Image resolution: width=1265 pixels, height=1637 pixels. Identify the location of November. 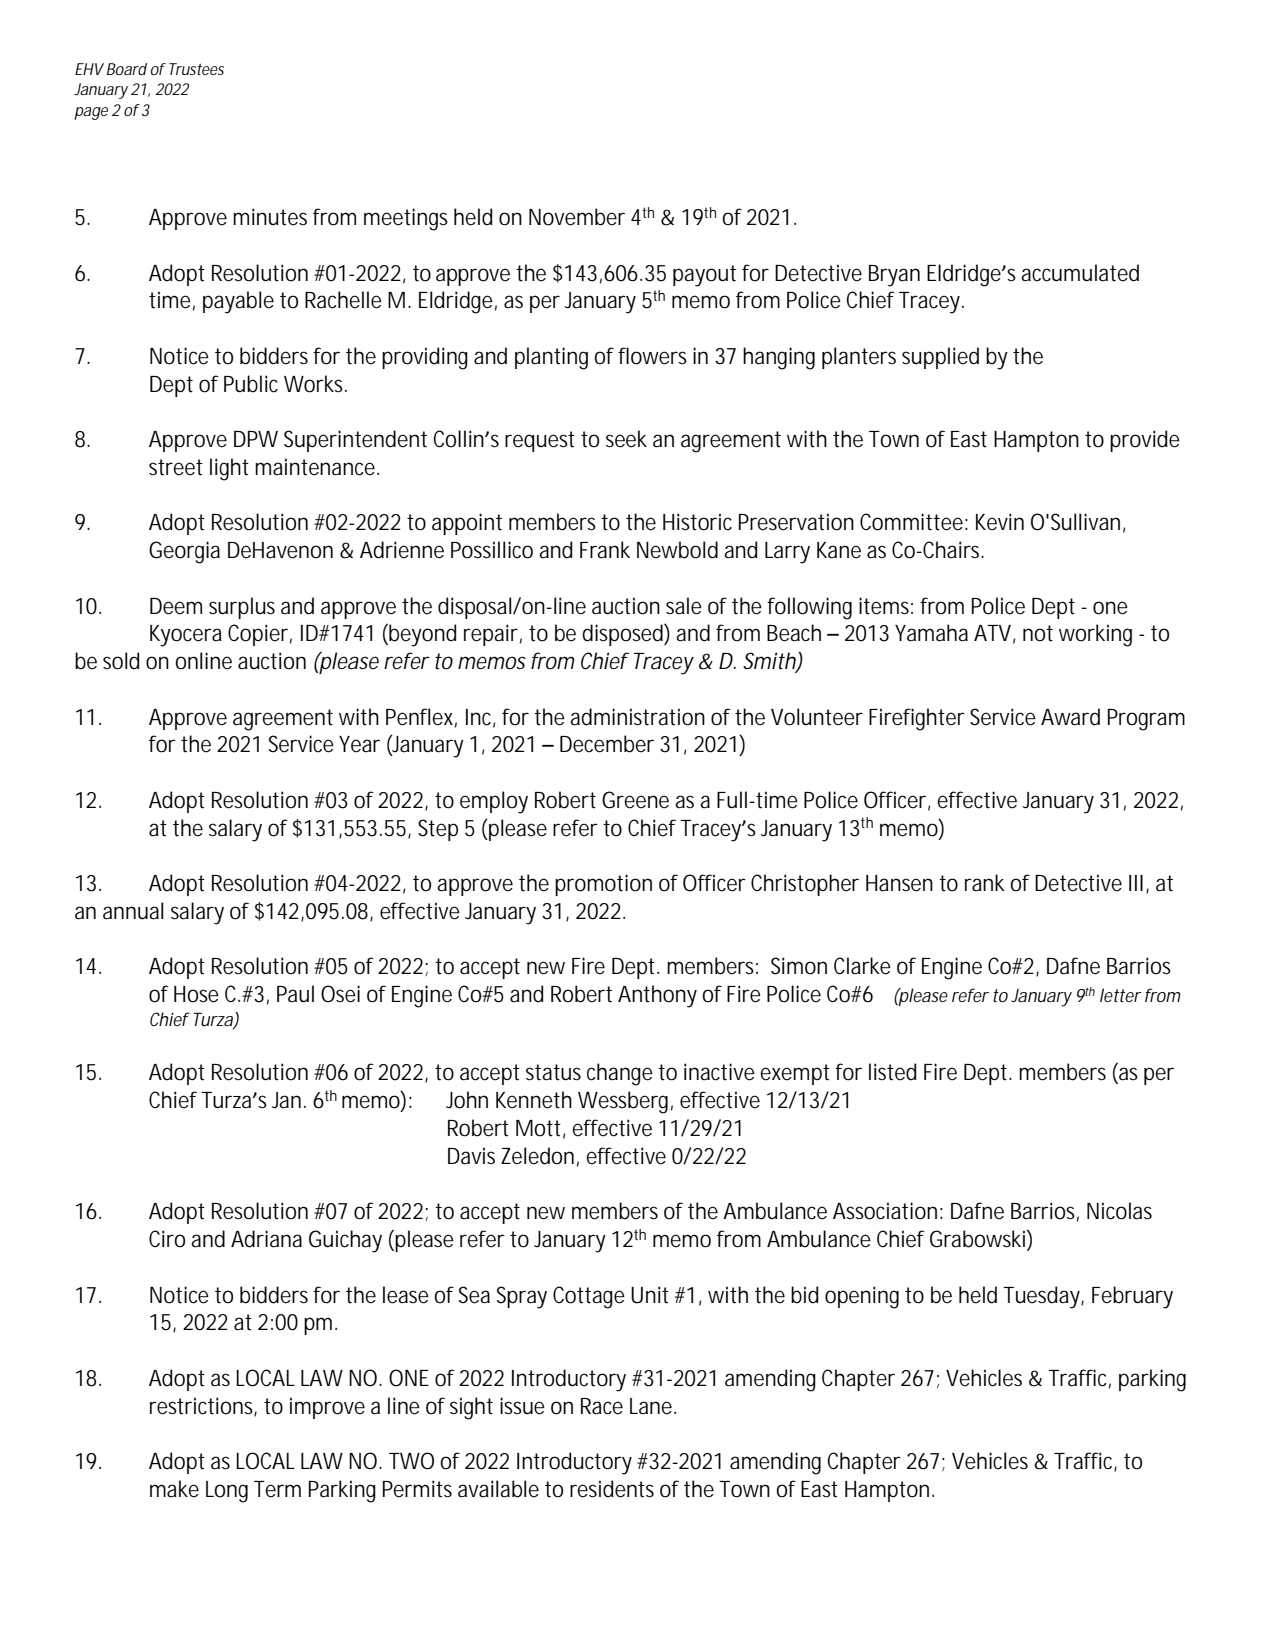
(577, 217).
